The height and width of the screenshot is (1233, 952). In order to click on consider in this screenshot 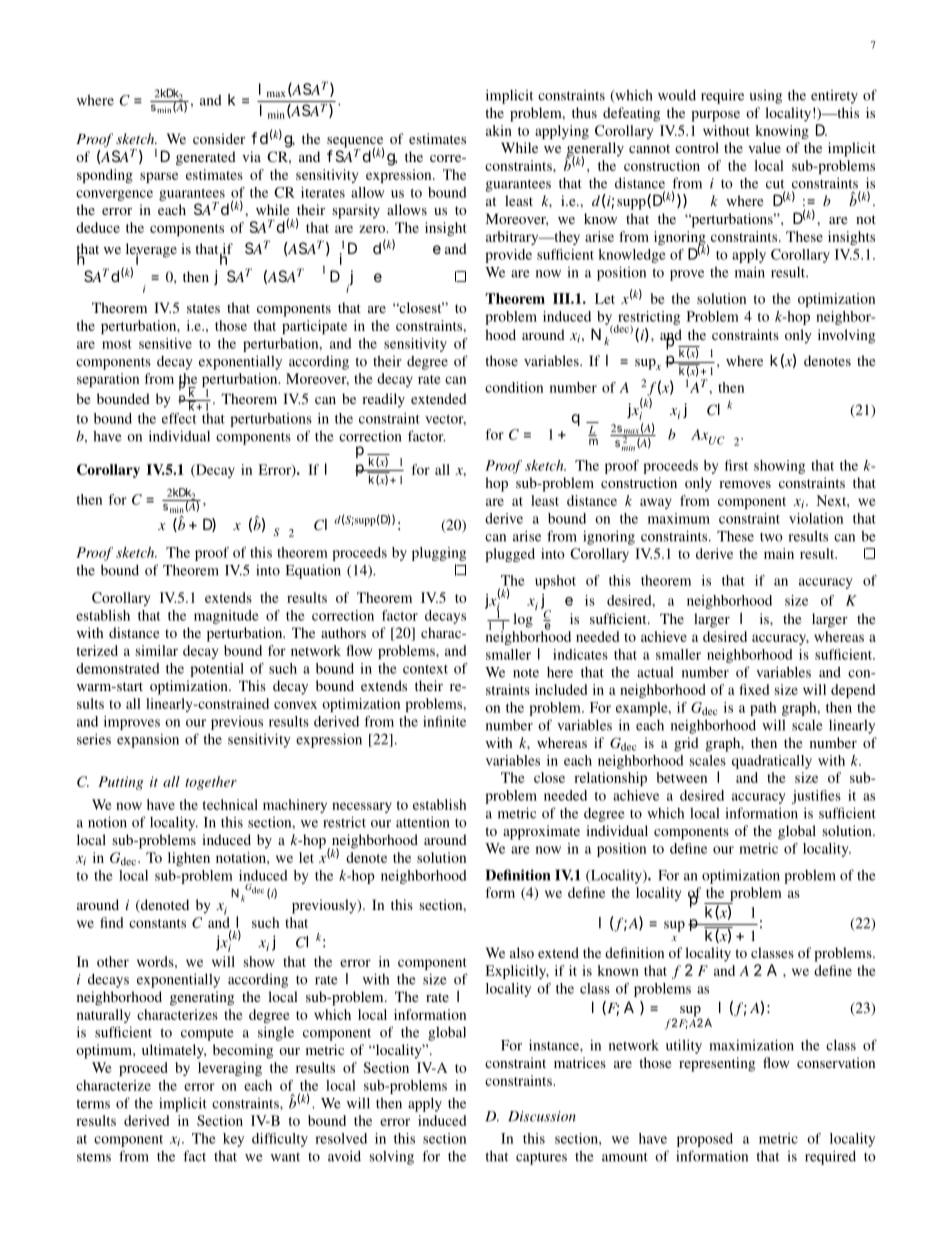, I will do `click(219, 138)`.
